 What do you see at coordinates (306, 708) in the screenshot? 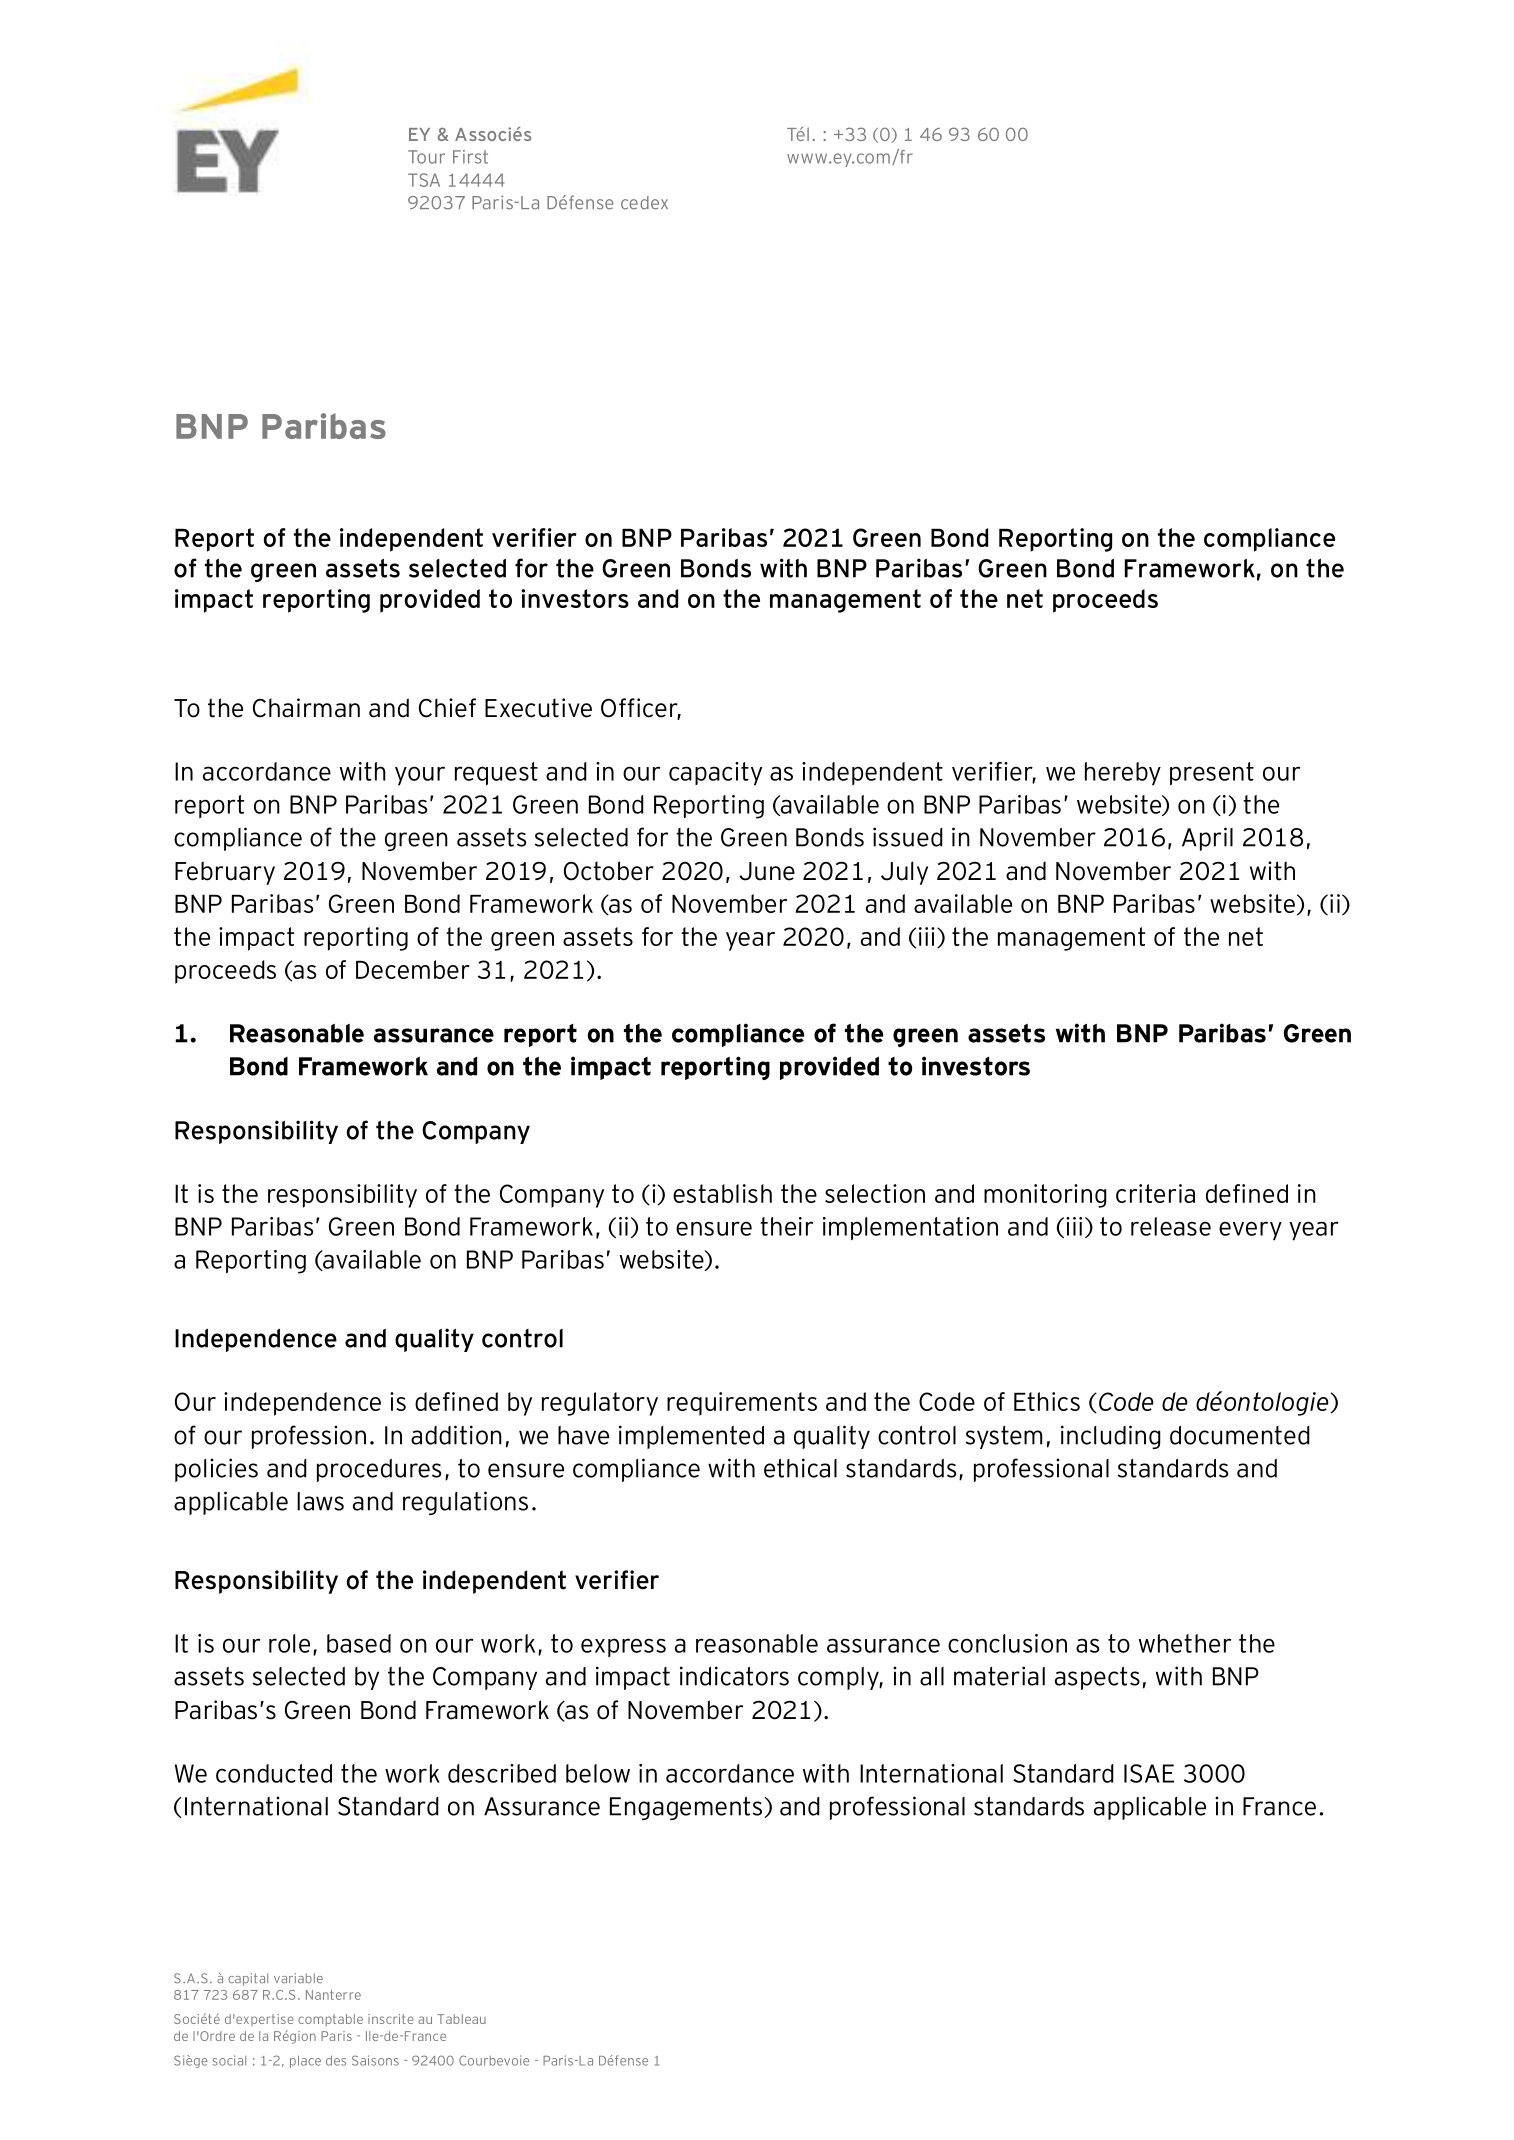
I see `Chairman` at bounding box center [306, 708].
